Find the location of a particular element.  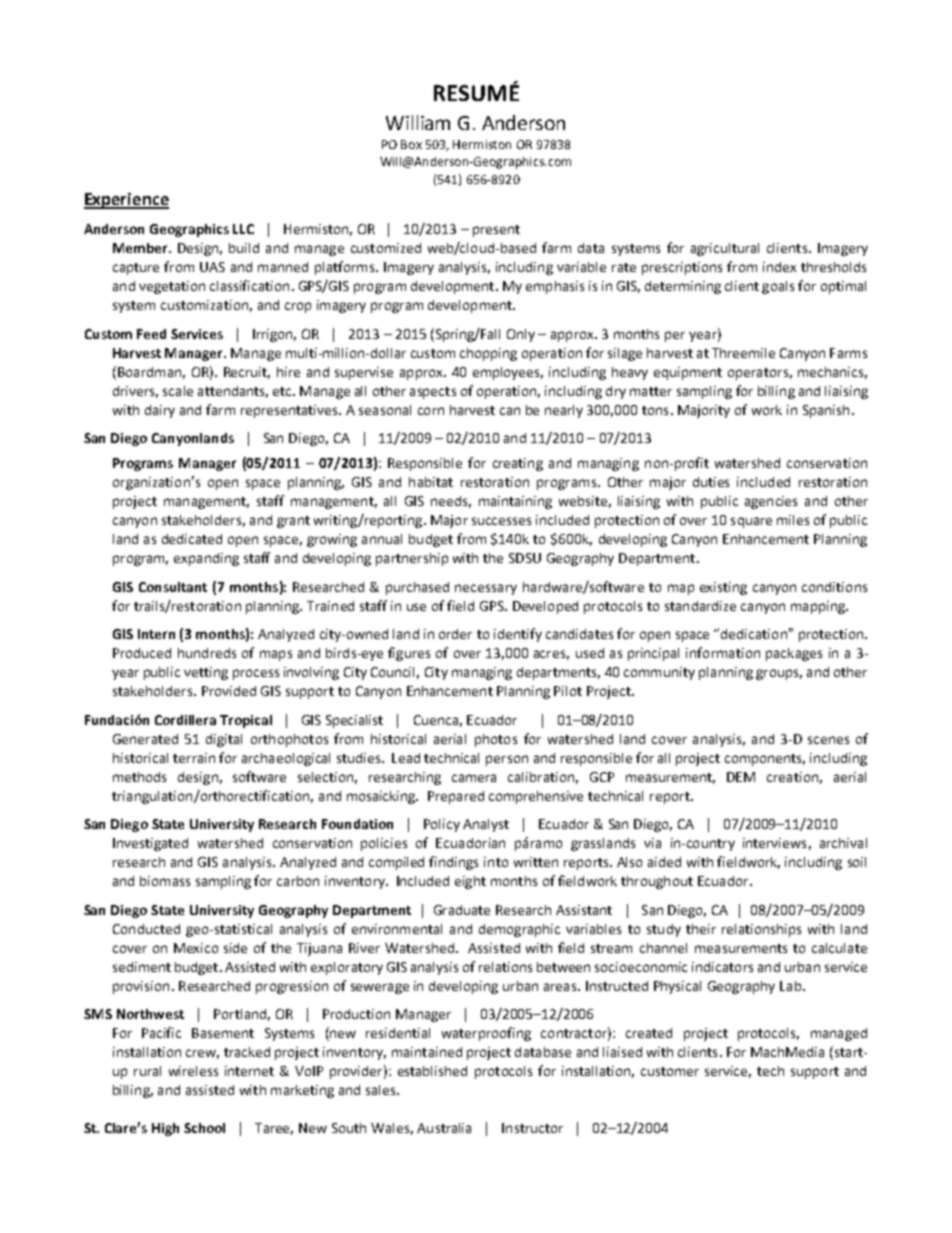

Experience is located at coordinates (126, 201).
